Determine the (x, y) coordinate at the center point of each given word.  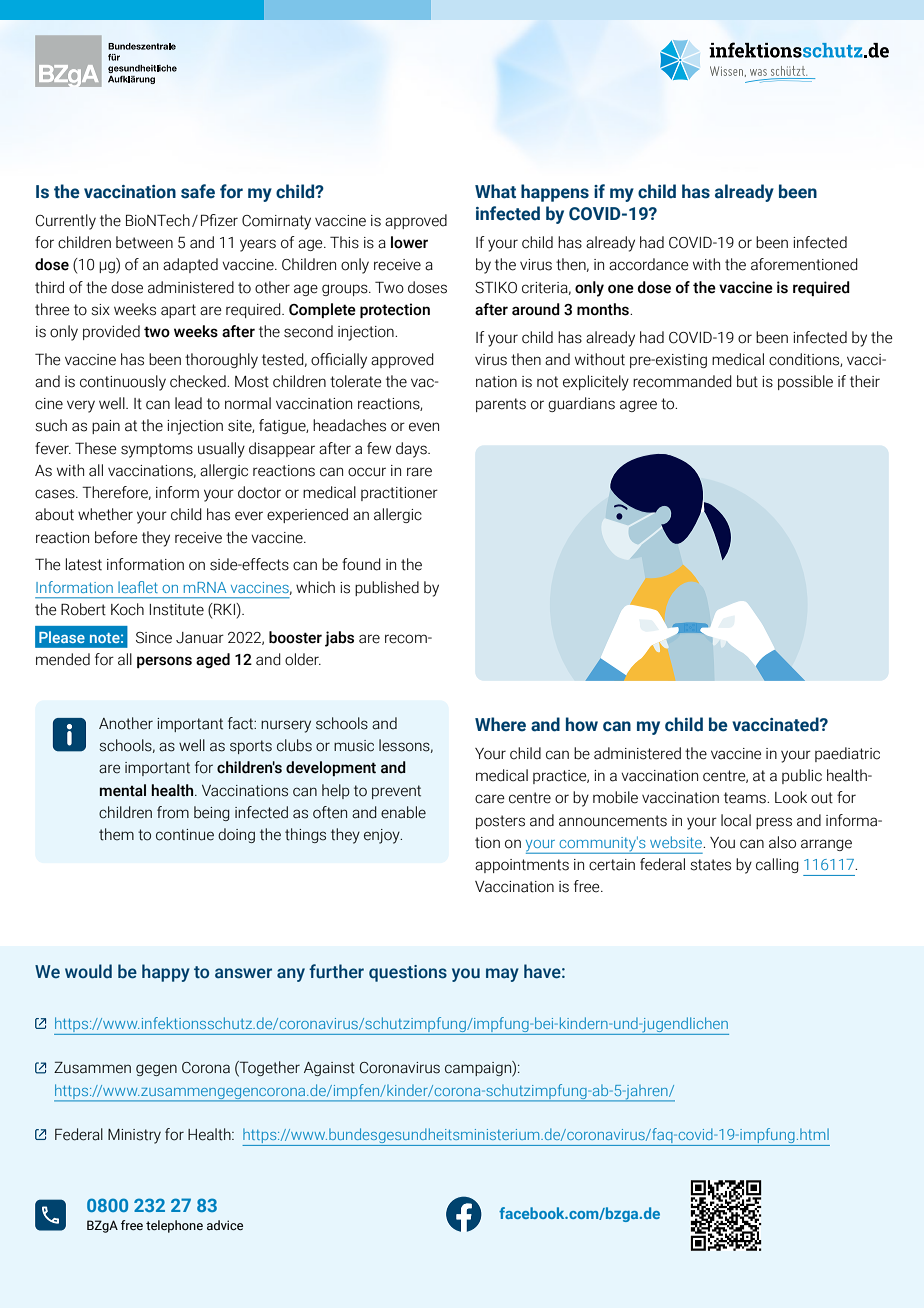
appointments (522, 866)
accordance (649, 264)
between (144, 242)
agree (638, 406)
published (387, 588)
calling (777, 865)
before (116, 537)
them (116, 834)
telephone (174, 1226)
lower (409, 242)
